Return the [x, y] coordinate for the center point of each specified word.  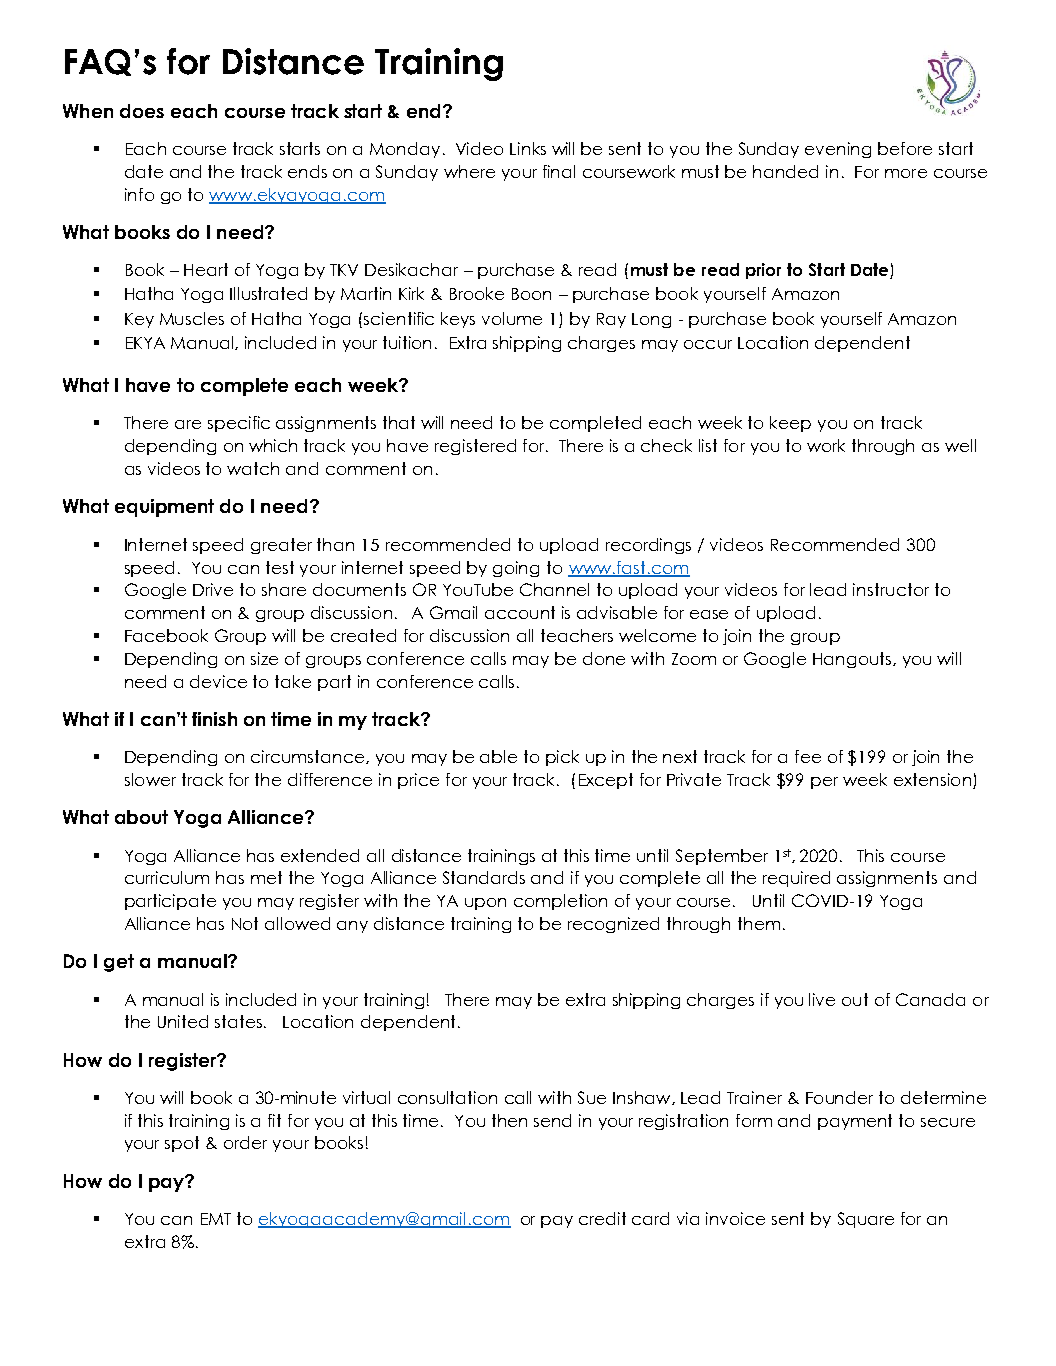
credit [602, 1218]
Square [866, 1220]
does [142, 111]
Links [528, 148]
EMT [216, 1219]
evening [838, 150]
